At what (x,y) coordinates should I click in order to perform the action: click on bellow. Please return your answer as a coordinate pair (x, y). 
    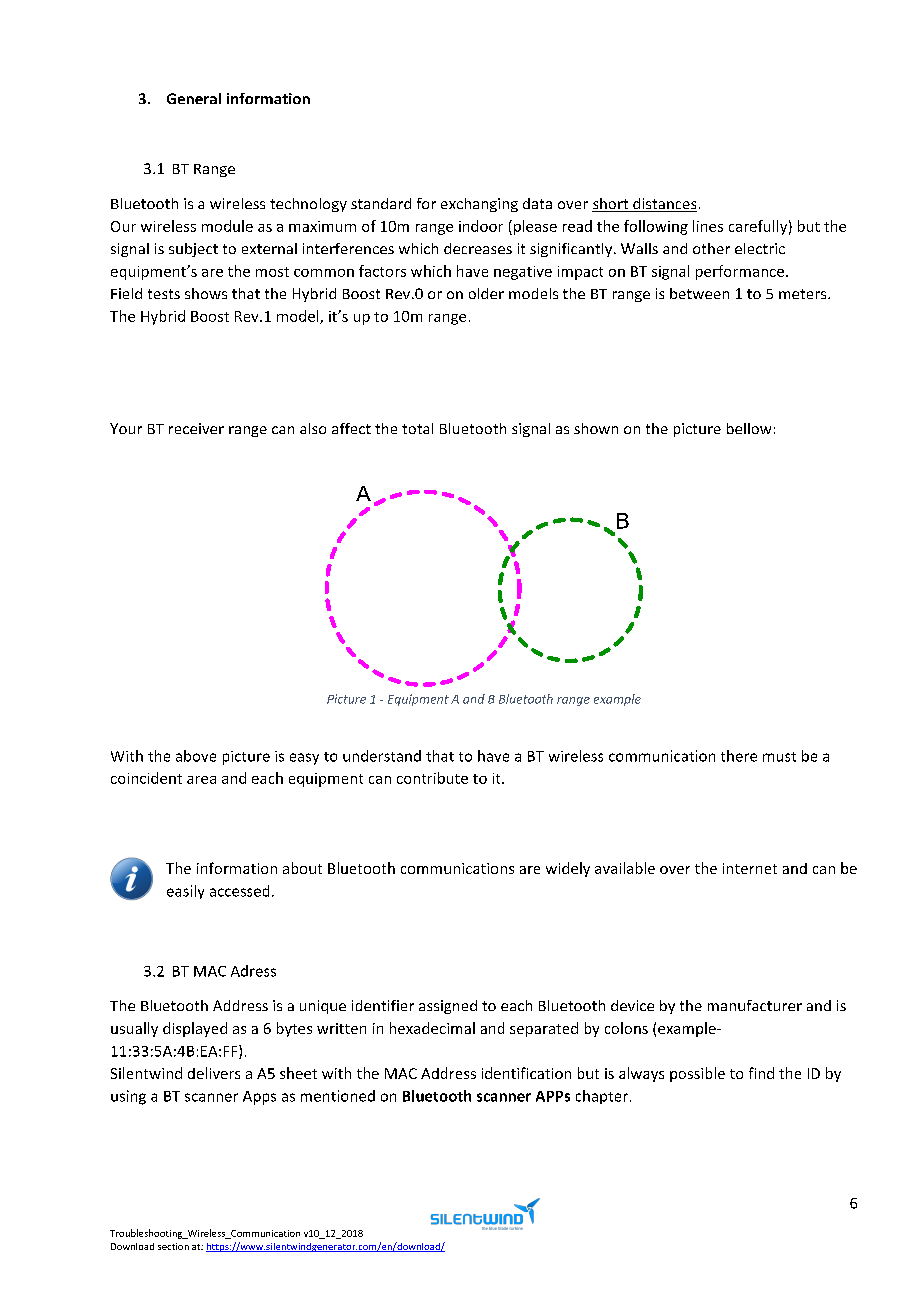
    Looking at the image, I should click on (749, 428).
